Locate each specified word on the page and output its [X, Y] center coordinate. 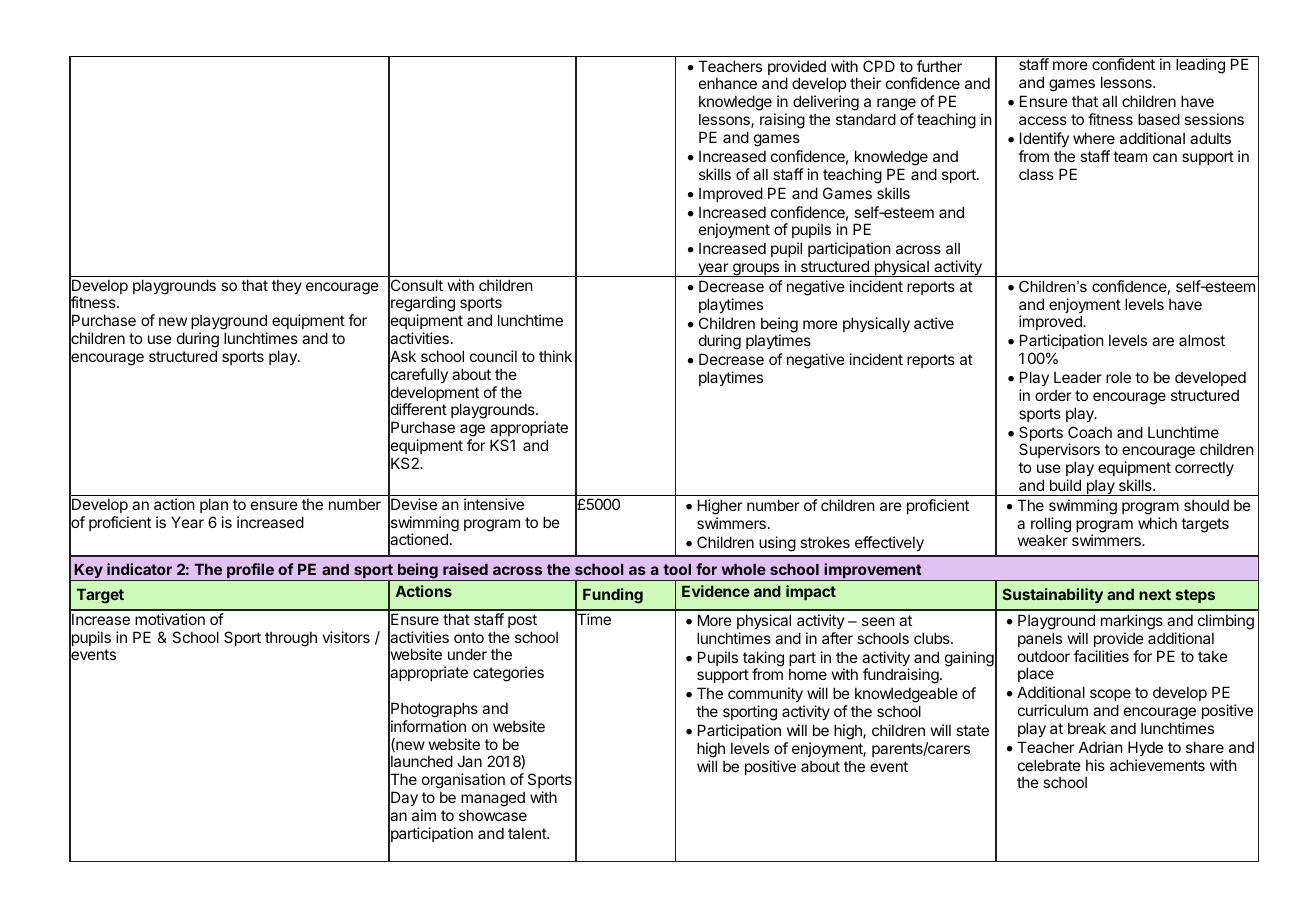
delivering [826, 103]
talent [528, 833]
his [1095, 765]
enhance [728, 83]
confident [1123, 64]
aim [424, 815]
